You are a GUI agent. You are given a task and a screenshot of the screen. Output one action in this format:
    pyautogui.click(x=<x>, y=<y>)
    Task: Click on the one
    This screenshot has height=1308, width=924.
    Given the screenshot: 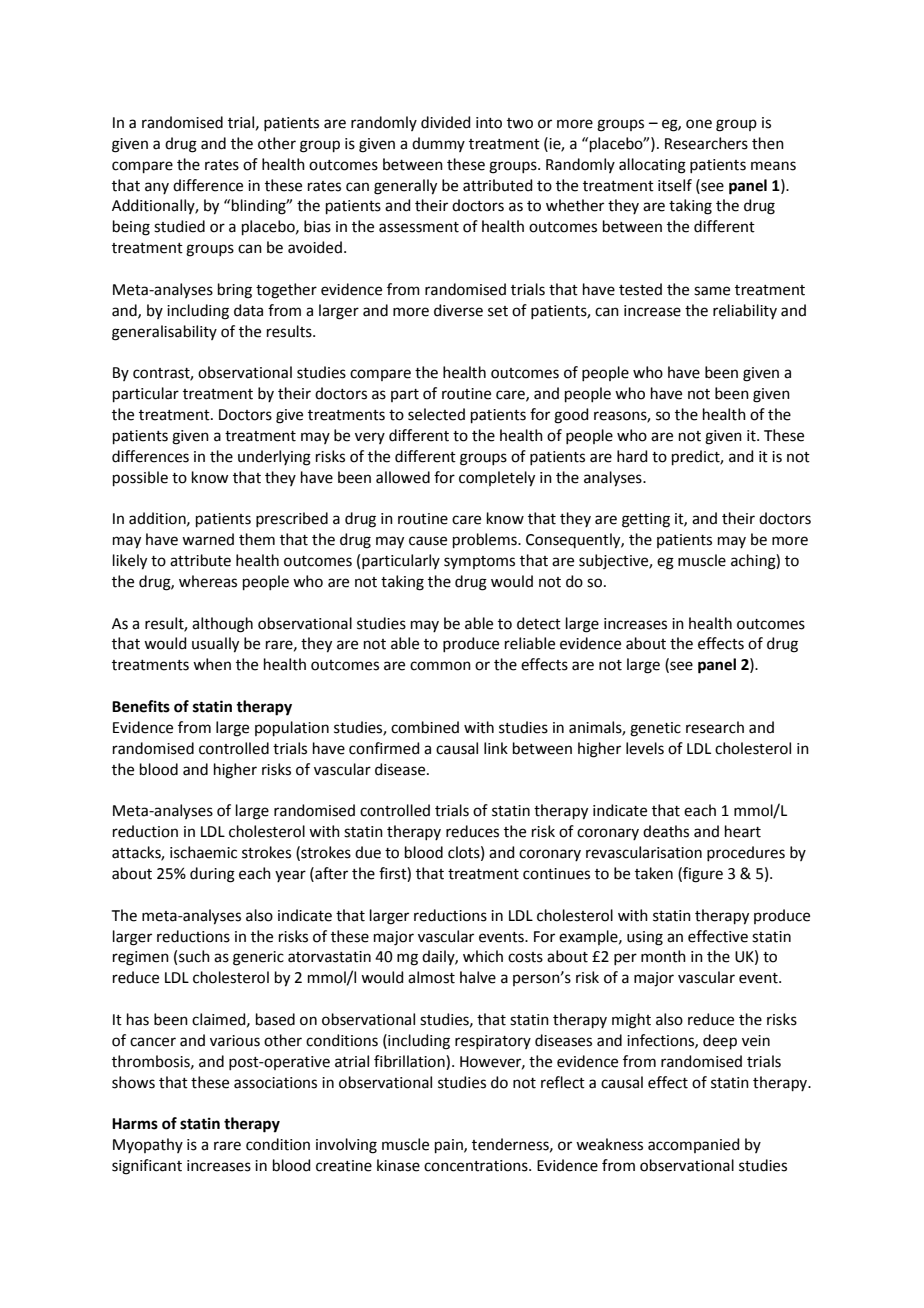 What is the action you would take?
    pyautogui.click(x=699, y=124)
